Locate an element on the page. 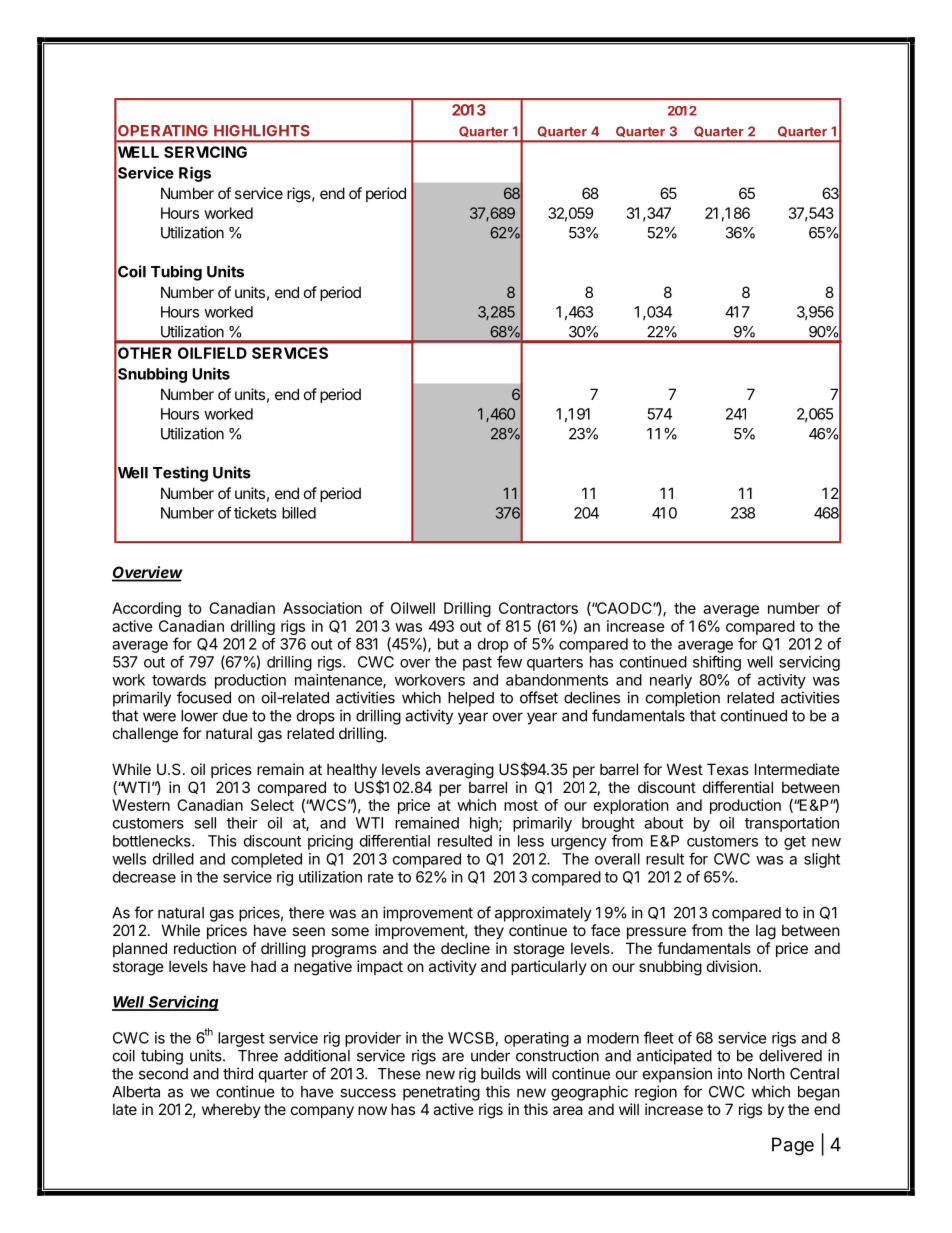 The height and width of the page is (1233, 952). averaging is located at coordinates (460, 771).
